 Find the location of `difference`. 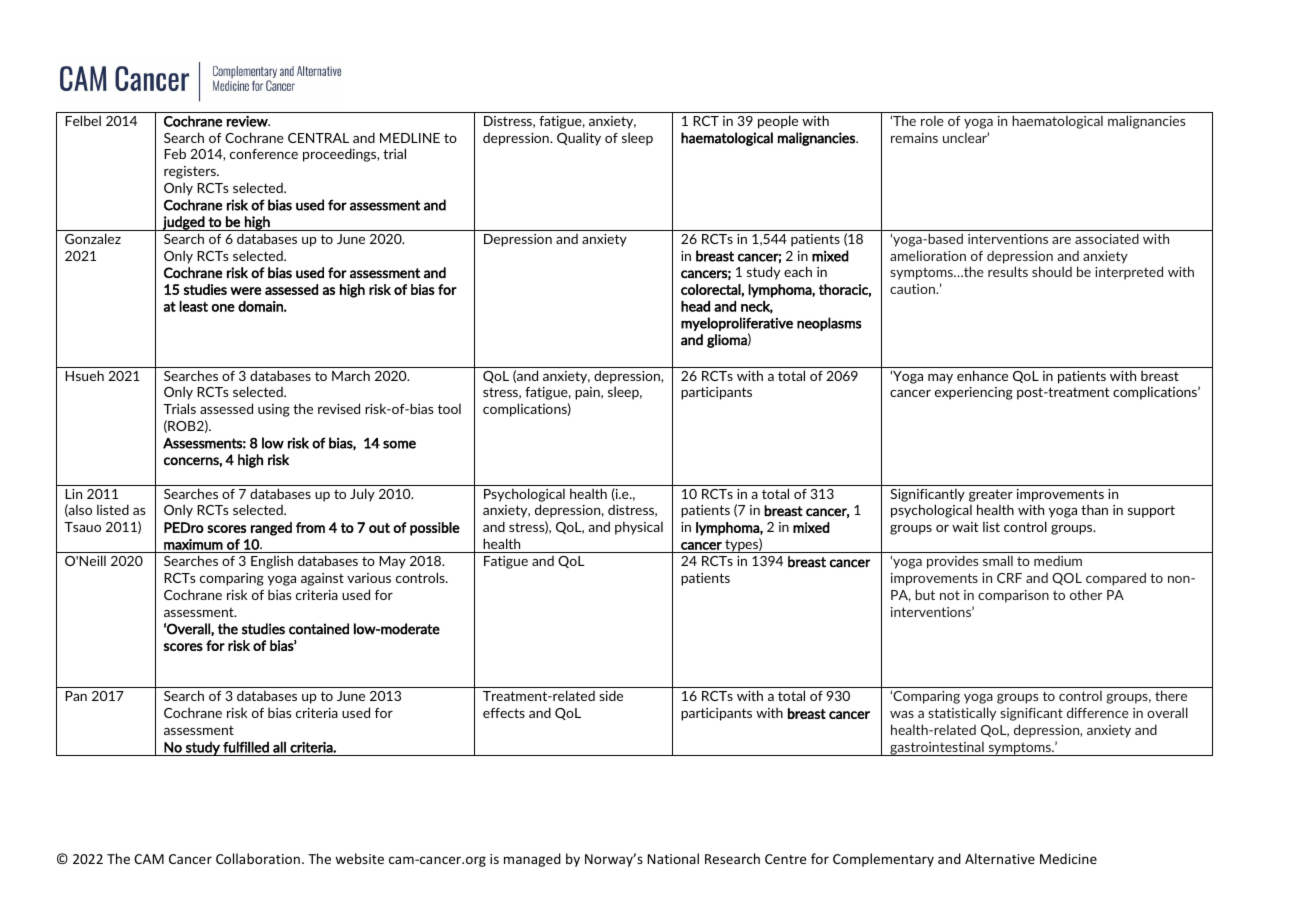

difference is located at coordinates (1098, 712).
